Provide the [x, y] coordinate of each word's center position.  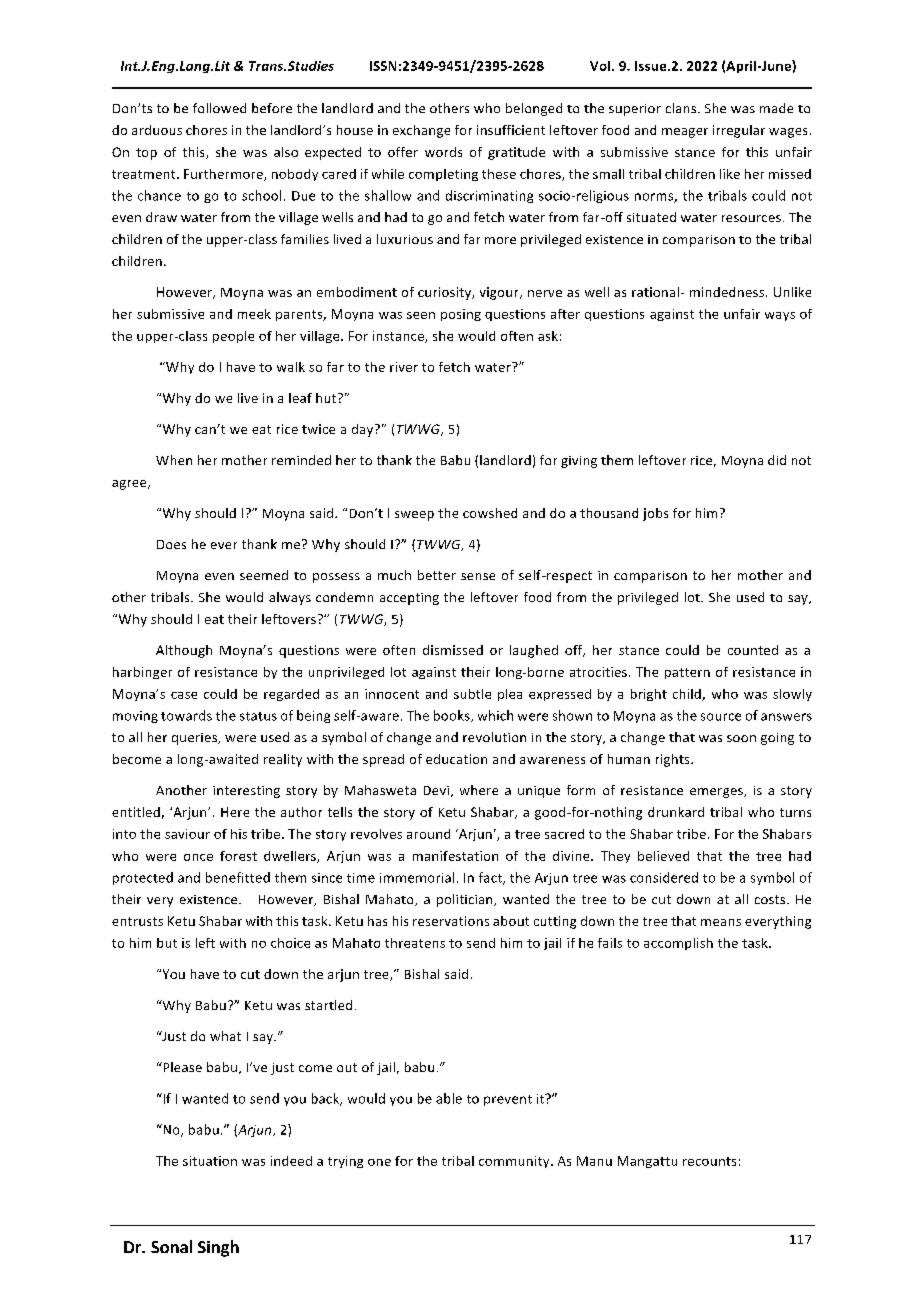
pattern [687, 673]
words [443, 152]
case [184, 695]
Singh [218, 1248]
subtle [472, 694]
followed [219, 108]
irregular [739, 131]
